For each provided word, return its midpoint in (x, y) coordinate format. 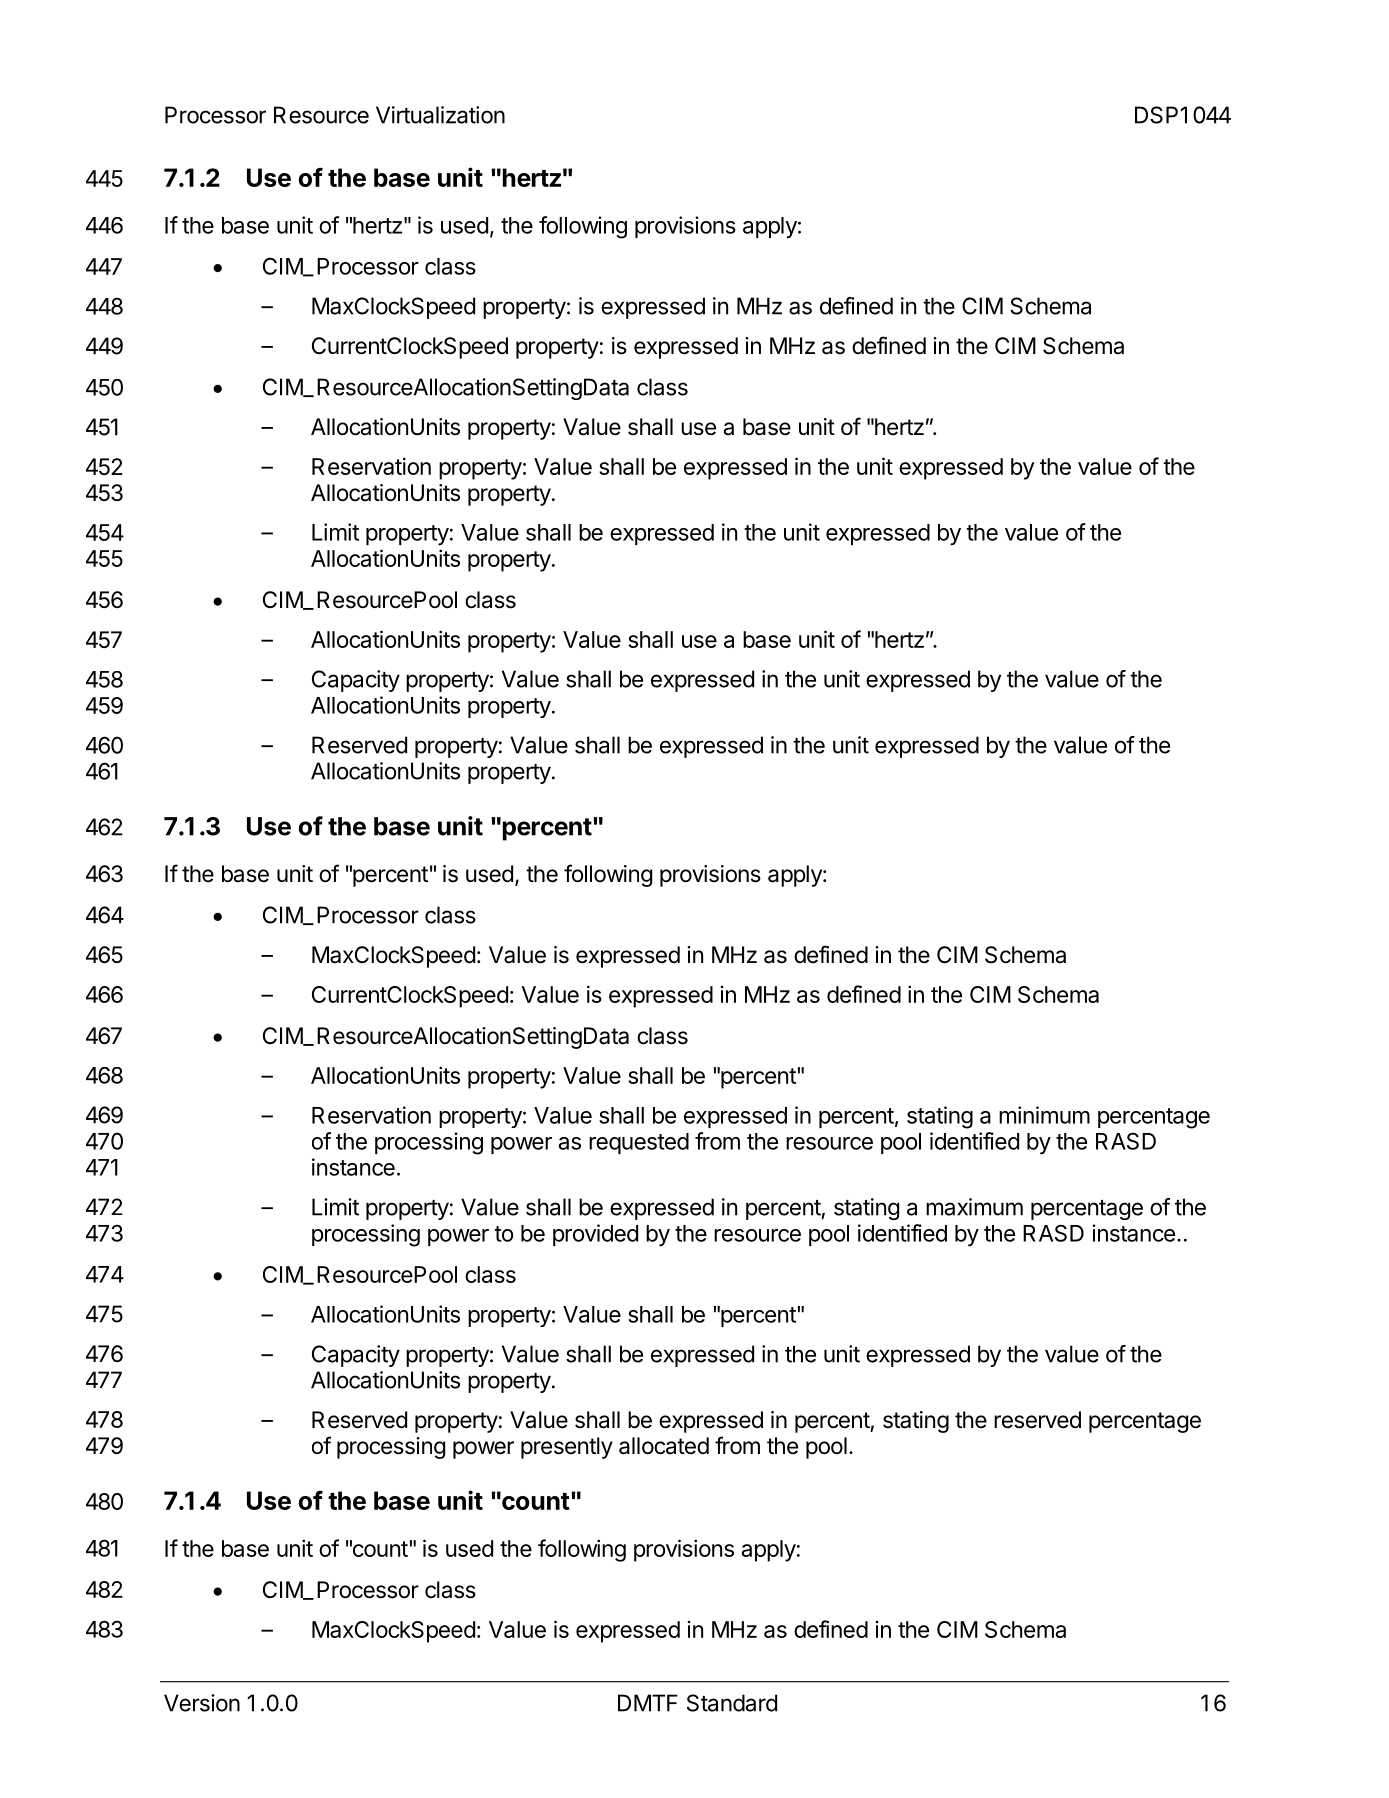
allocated (664, 1446)
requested (639, 1143)
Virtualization (440, 115)
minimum (1044, 1115)
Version (202, 1703)
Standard (732, 1703)
